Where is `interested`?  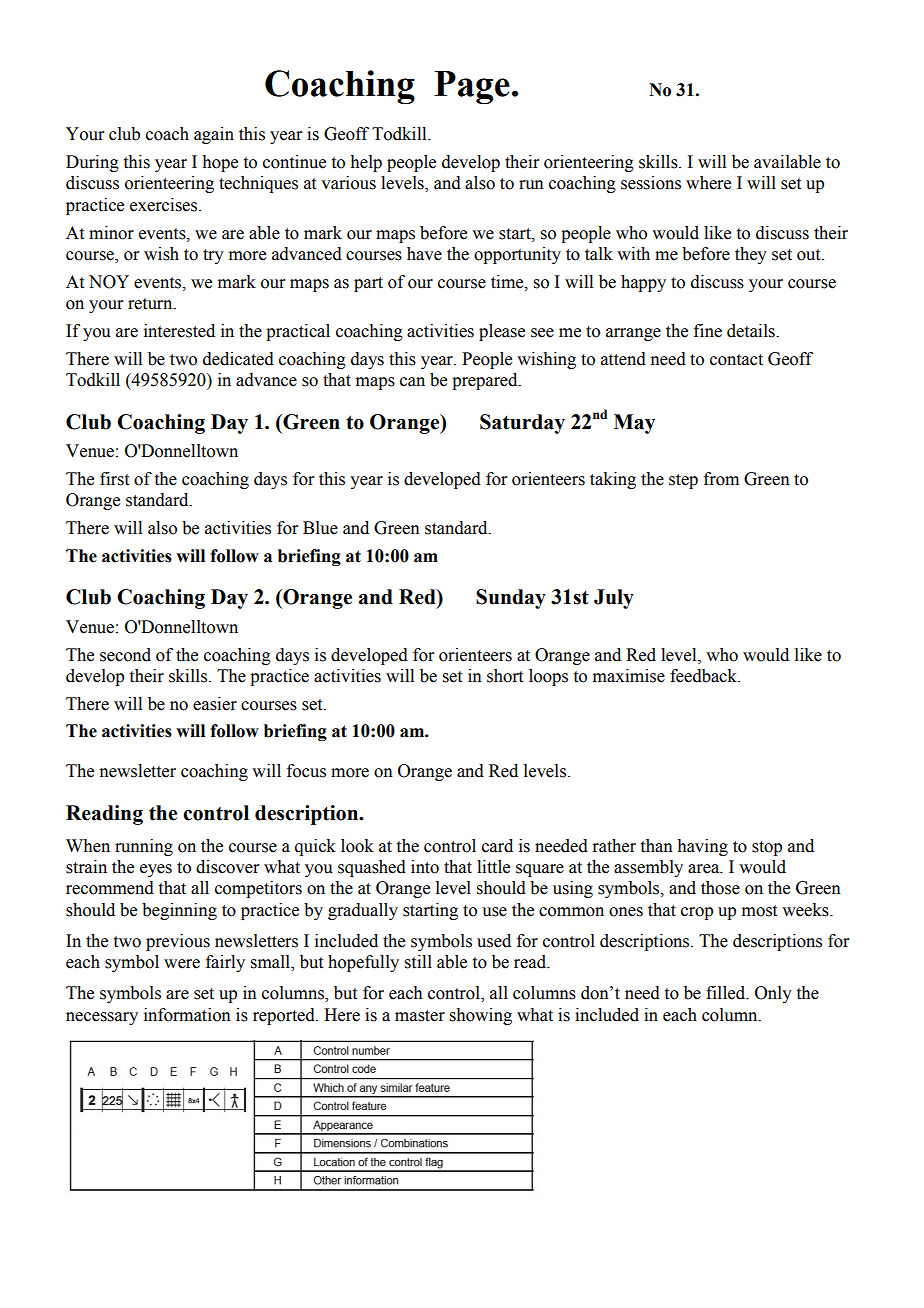
interested is located at coordinates (179, 331).
